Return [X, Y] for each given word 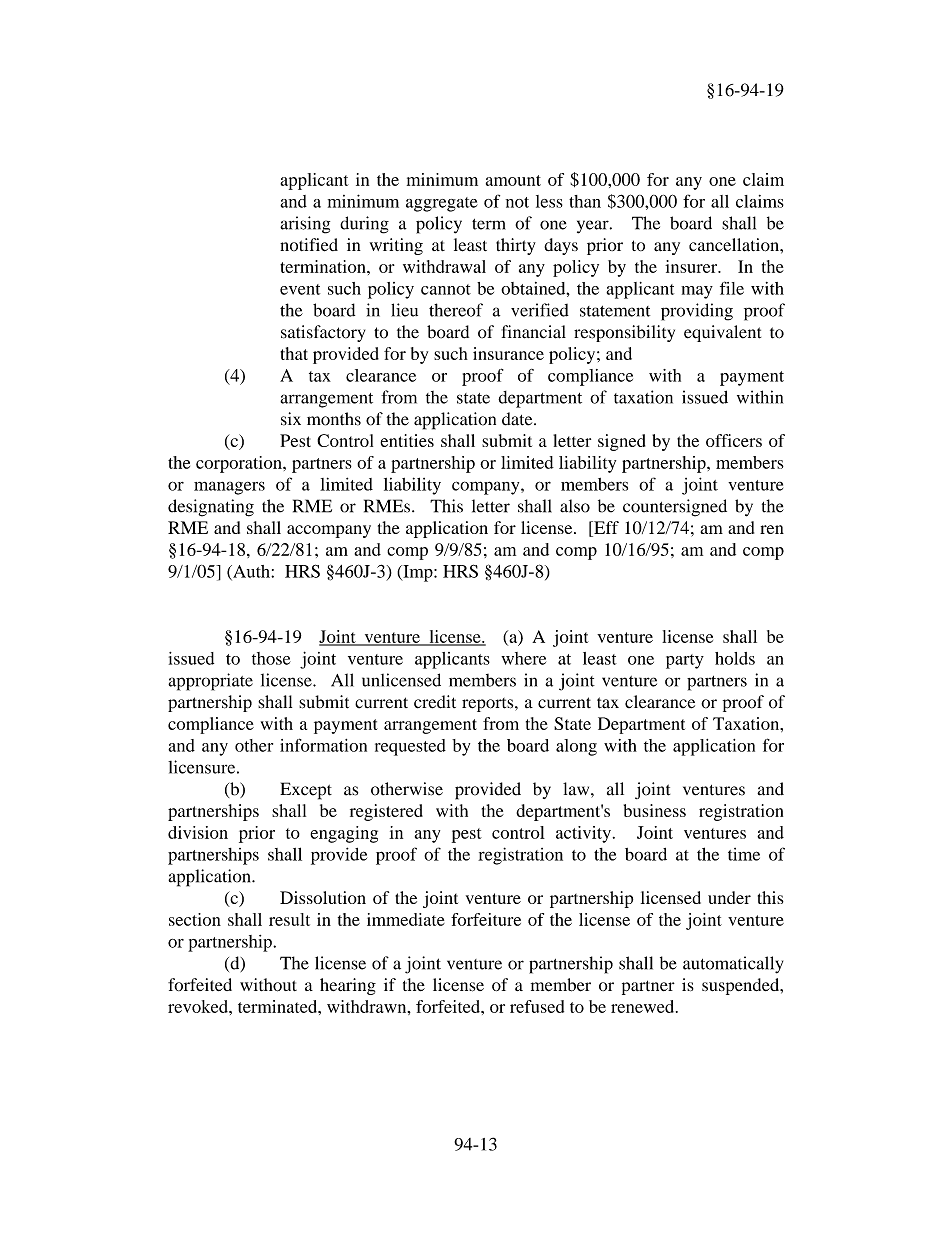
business [655, 810]
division [198, 832]
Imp [418, 573]
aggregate [442, 204]
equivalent [722, 333]
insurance [508, 353]
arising [305, 225]
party [685, 661]
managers [229, 488]
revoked [199, 1006]
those [271, 658]
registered [386, 812]
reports [489, 705]
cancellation [735, 245]
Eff [605, 527]
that [294, 353]
